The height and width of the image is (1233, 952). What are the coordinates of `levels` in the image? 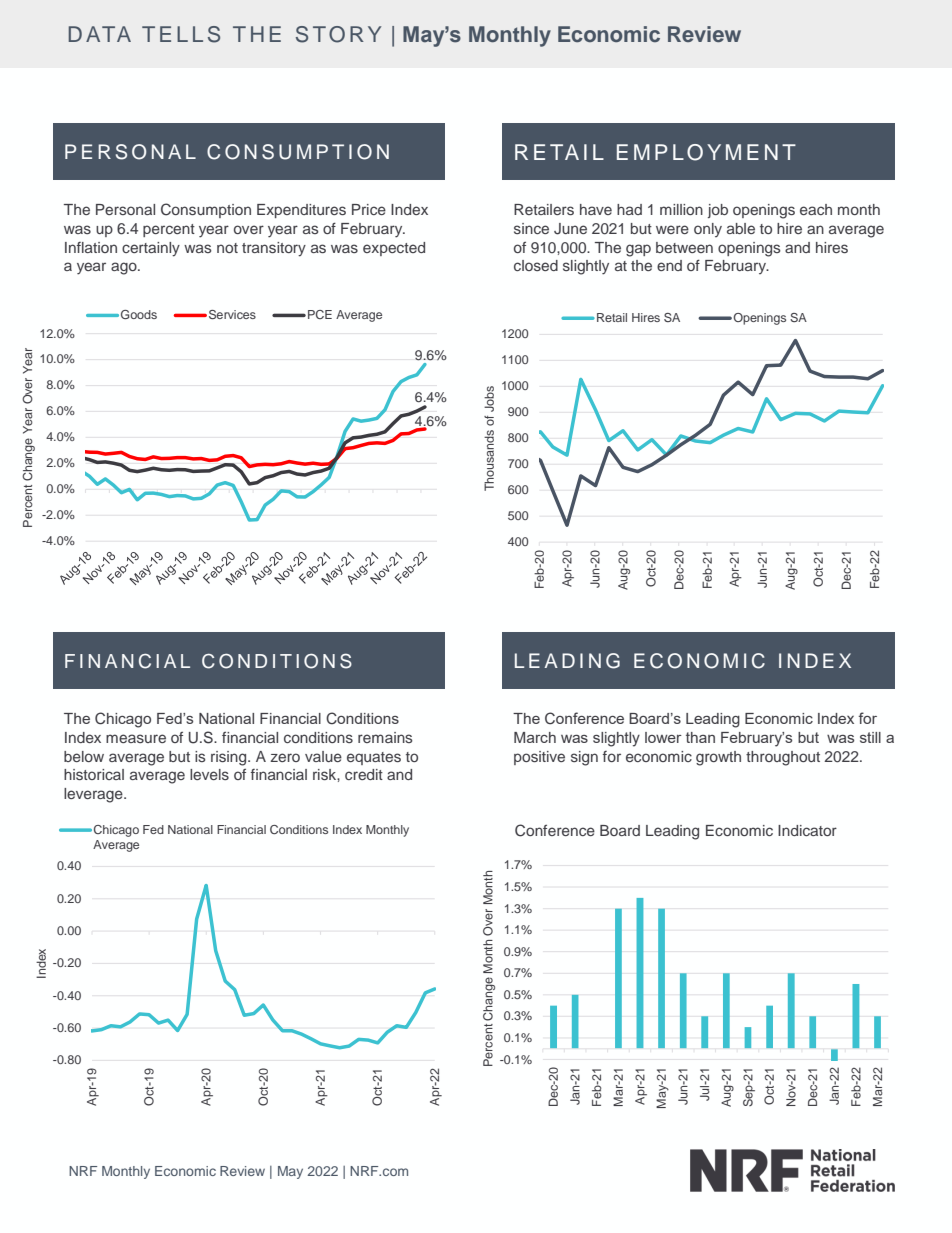 It's located at (209, 774).
